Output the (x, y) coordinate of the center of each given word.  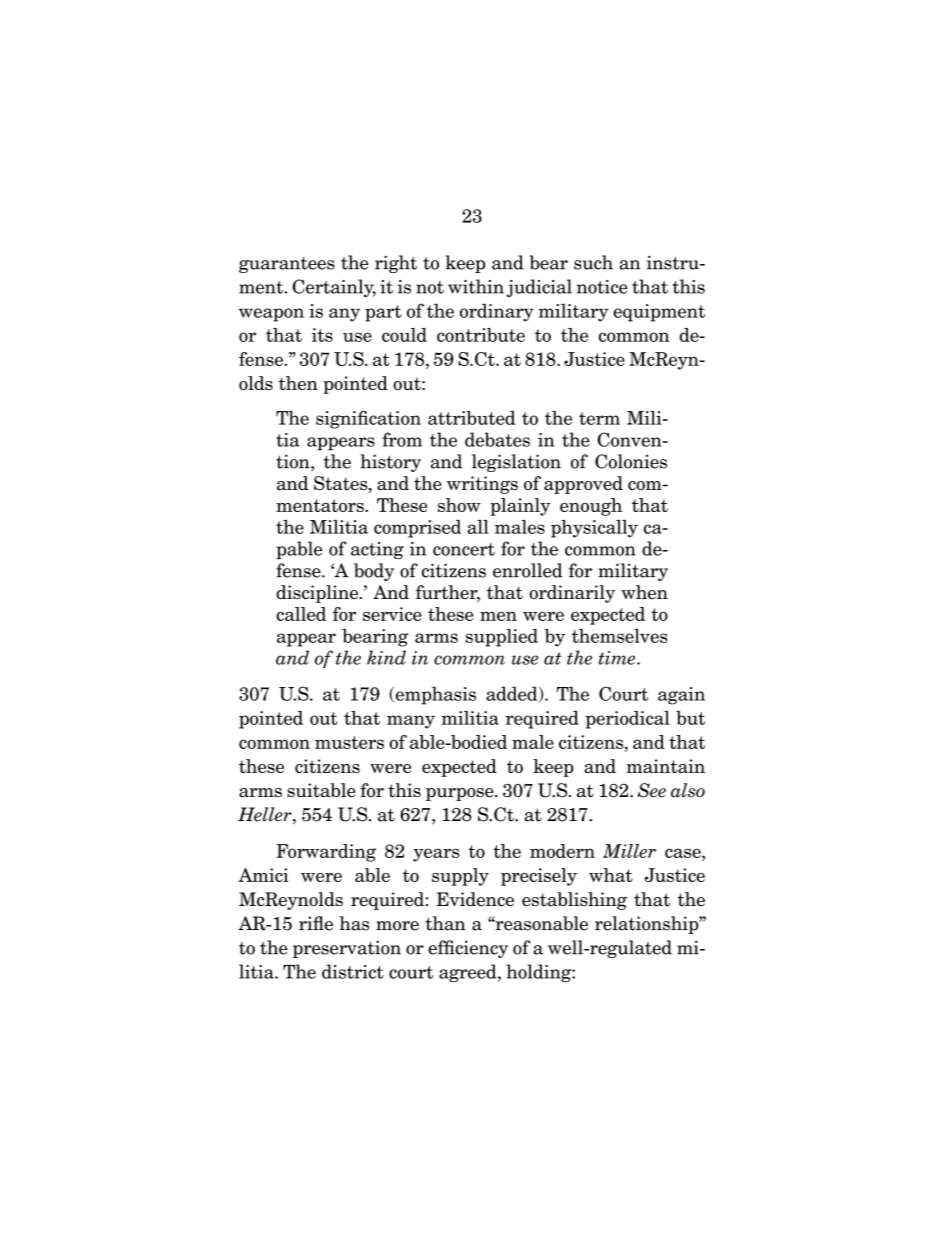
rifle (316, 923)
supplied (502, 638)
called (301, 614)
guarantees (287, 265)
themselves (619, 636)
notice (602, 287)
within (476, 286)
